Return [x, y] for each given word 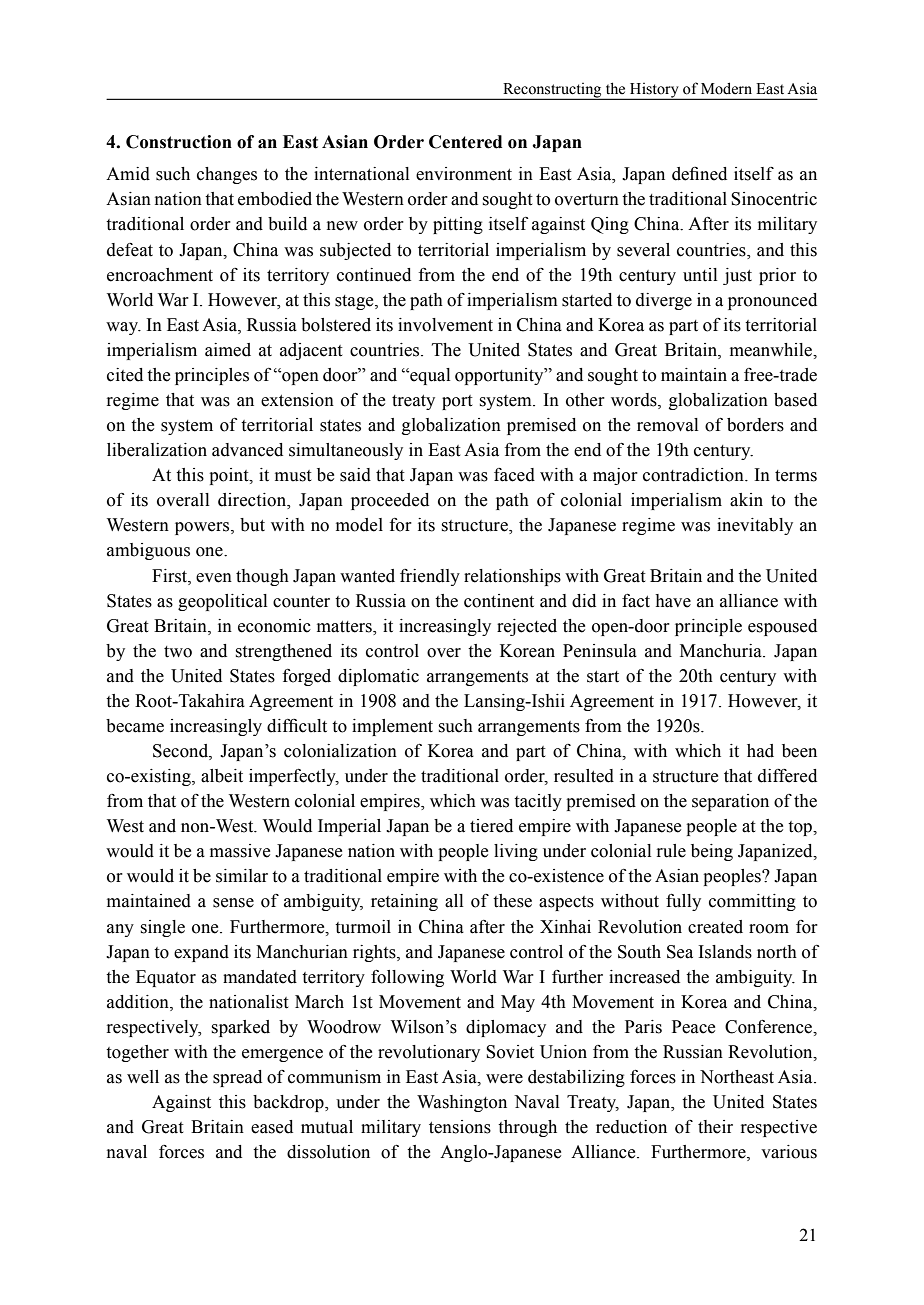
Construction [179, 142]
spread [237, 1078]
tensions [460, 1127]
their [715, 1127]
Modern [726, 88]
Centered [465, 142]
